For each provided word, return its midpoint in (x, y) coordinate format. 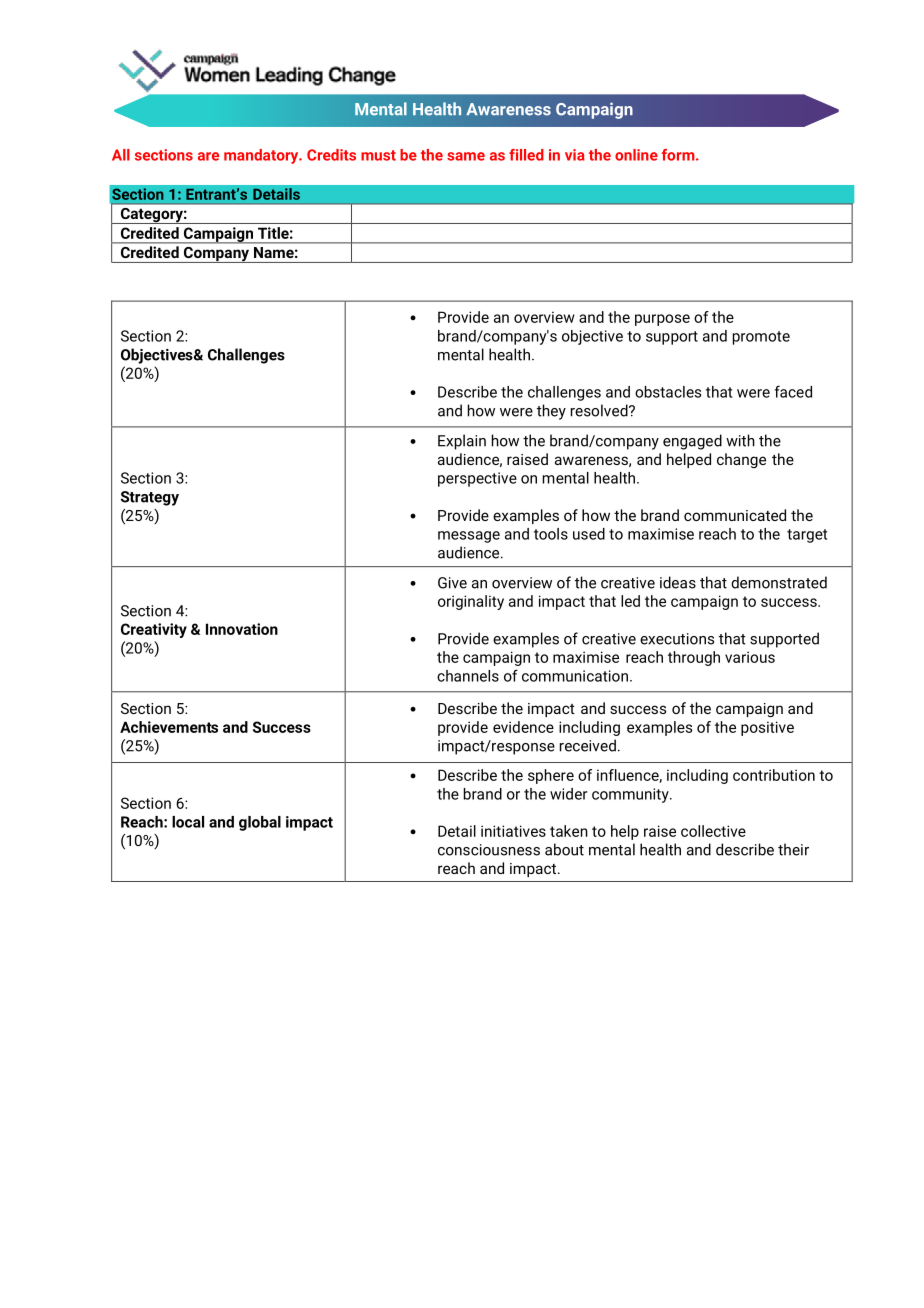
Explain (462, 442)
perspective (477, 479)
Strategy (150, 498)
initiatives (513, 831)
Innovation (242, 629)
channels (468, 676)
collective (713, 831)
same (466, 156)
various (750, 657)
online (636, 155)
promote (761, 338)
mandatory (262, 156)
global (260, 823)
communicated (735, 515)
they (551, 412)
